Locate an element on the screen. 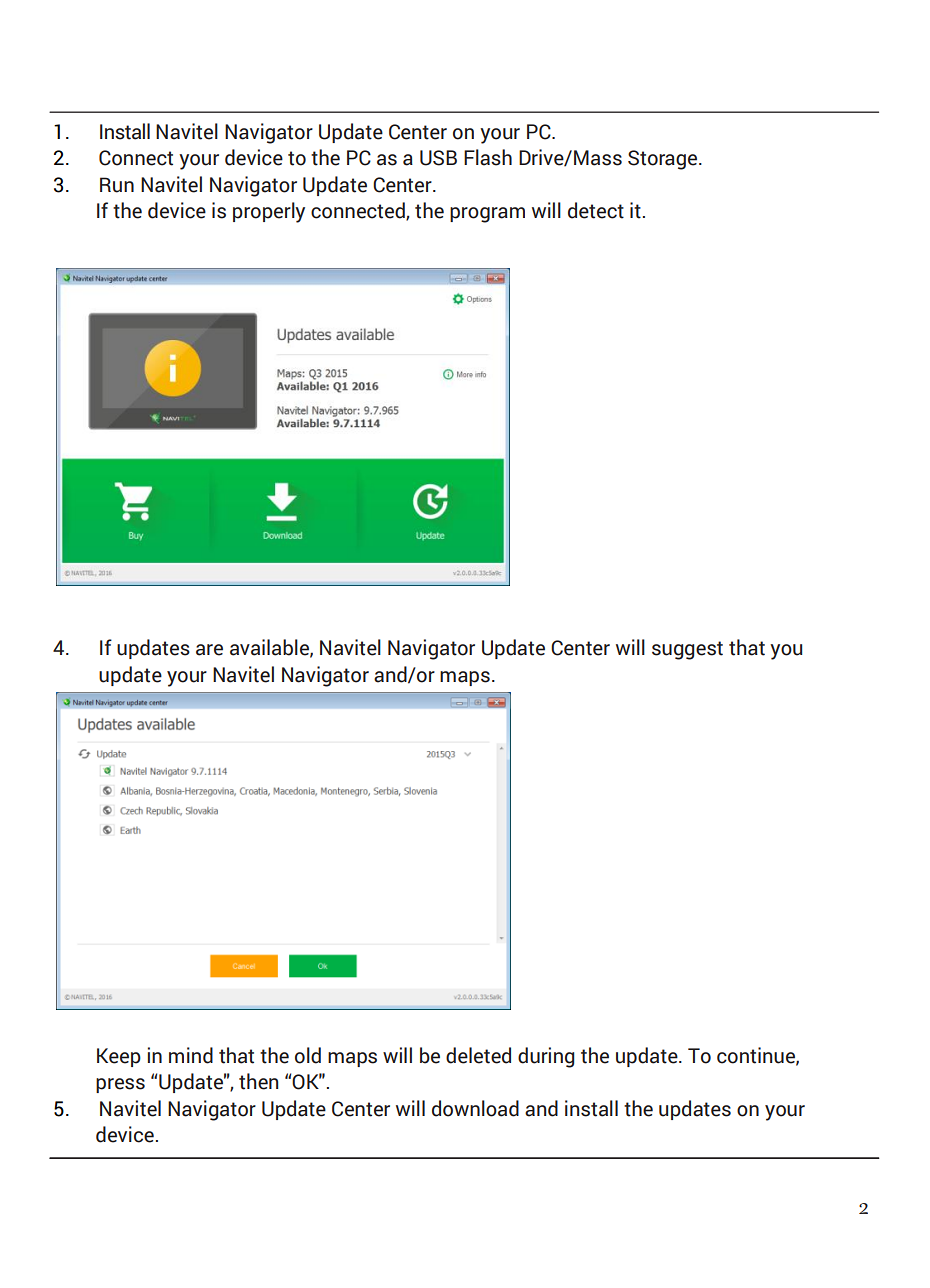 The image size is (930, 1288). download is located at coordinates (475, 1108).
